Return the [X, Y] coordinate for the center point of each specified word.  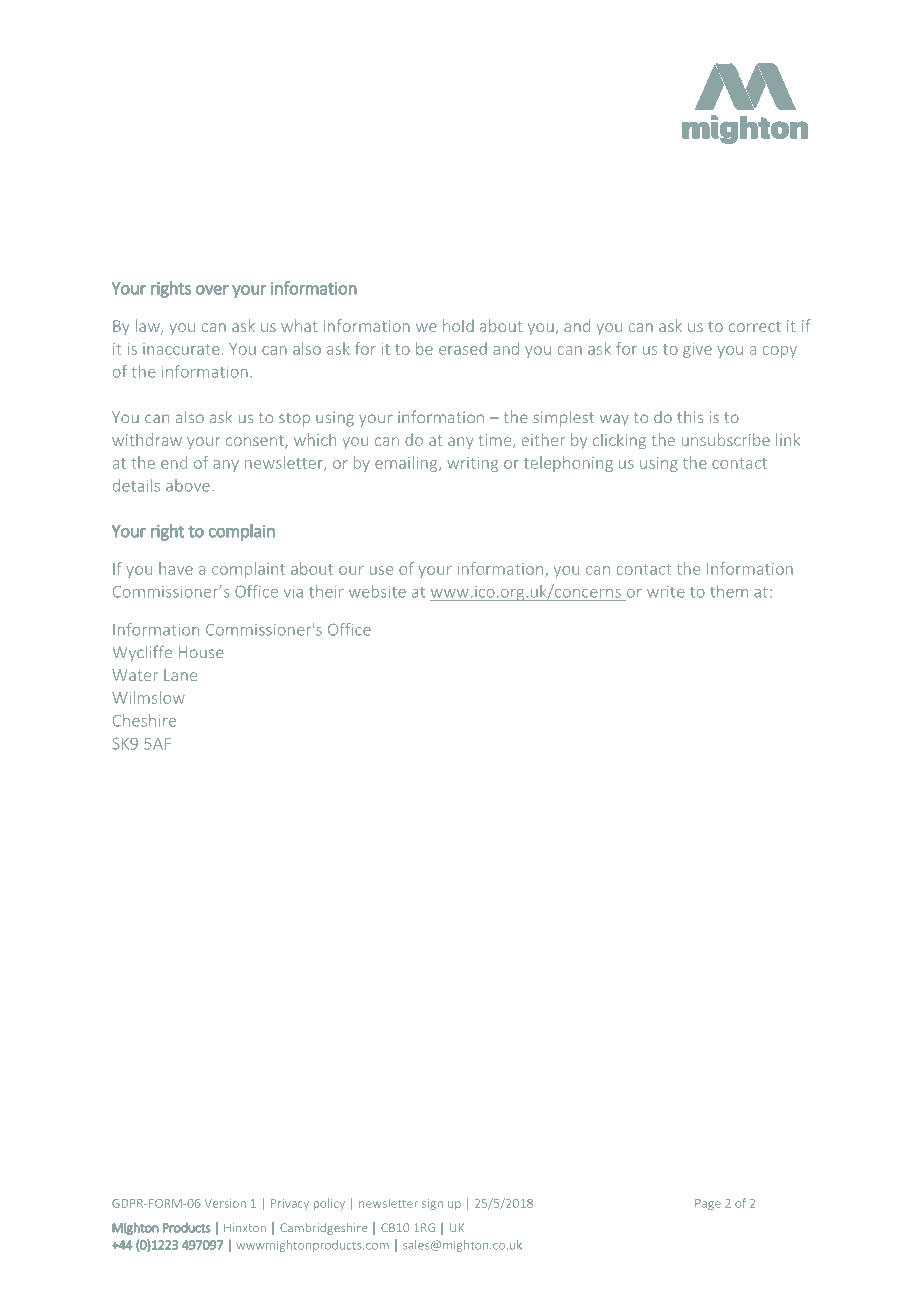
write [666, 592]
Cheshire [144, 720]
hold [458, 325]
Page [708, 1204]
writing [472, 464]
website [377, 591]
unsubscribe [726, 439]
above [188, 485]
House [201, 652]
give [697, 350]
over [212, 290]
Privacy [290, 1204]
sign [432, 1204]
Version [225, 1203]
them [729, 591]
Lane [180, 675]
